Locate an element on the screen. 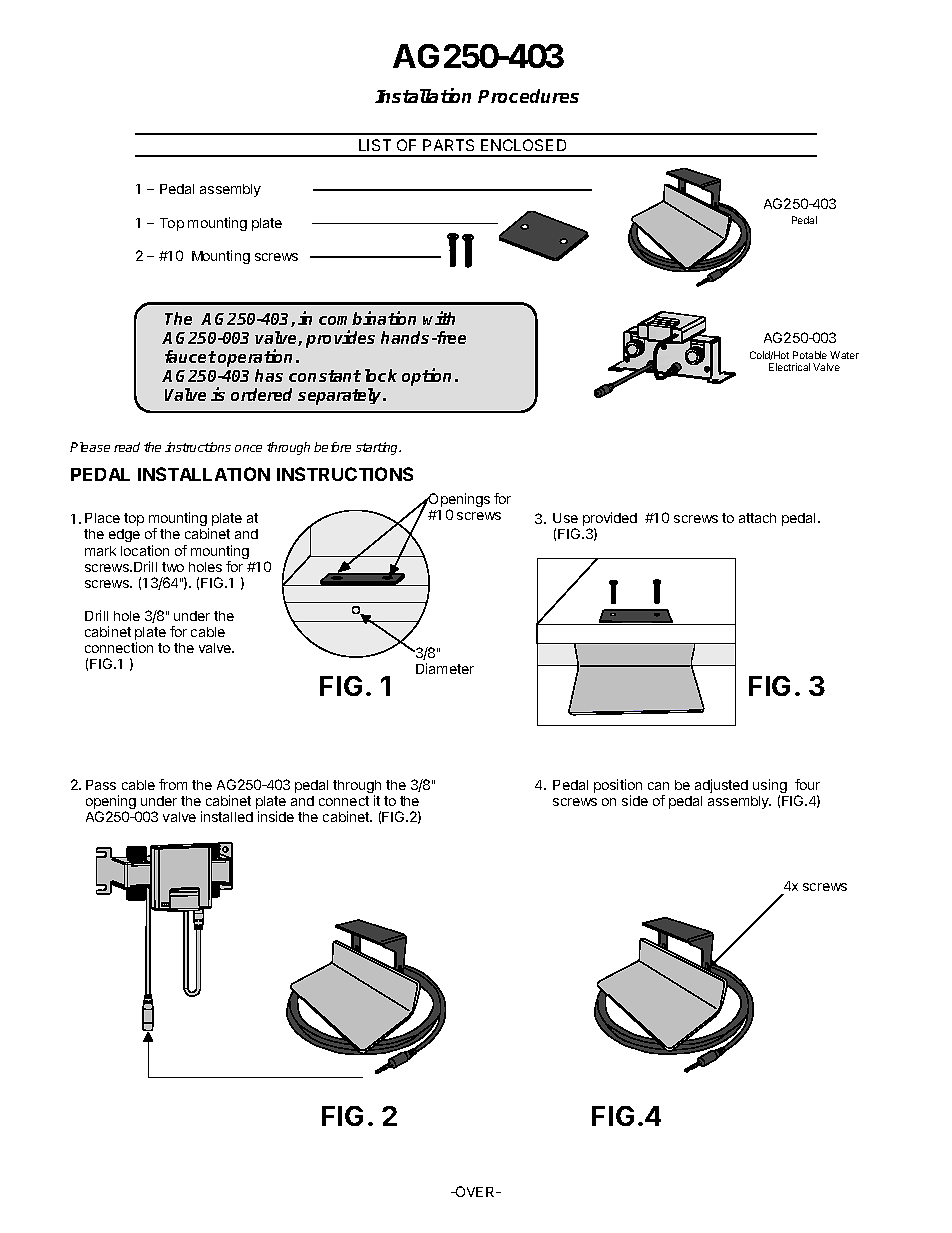  PARTS is located at coordinates (448, 145).
